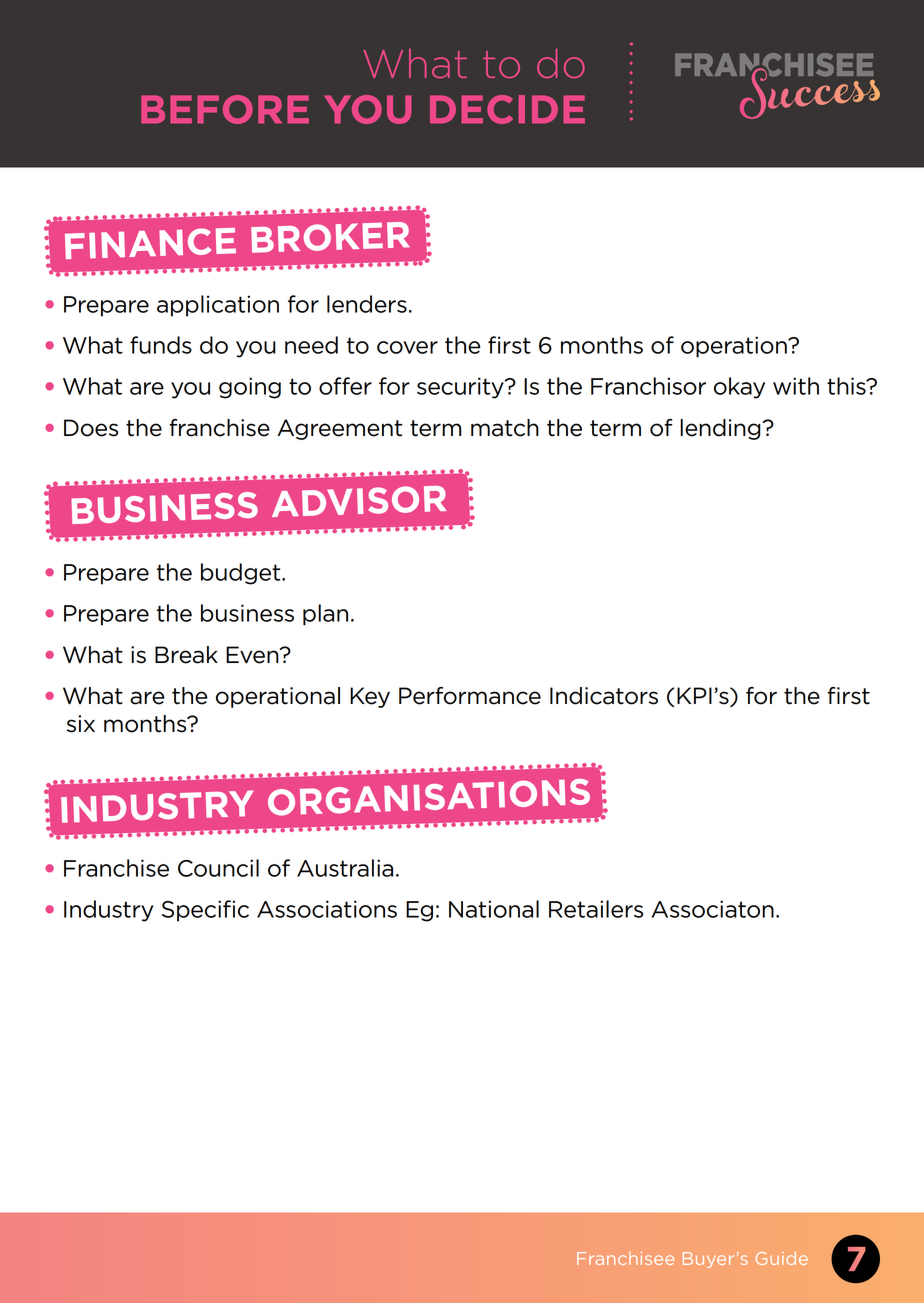  I want to click on with, so click(796, 386).
